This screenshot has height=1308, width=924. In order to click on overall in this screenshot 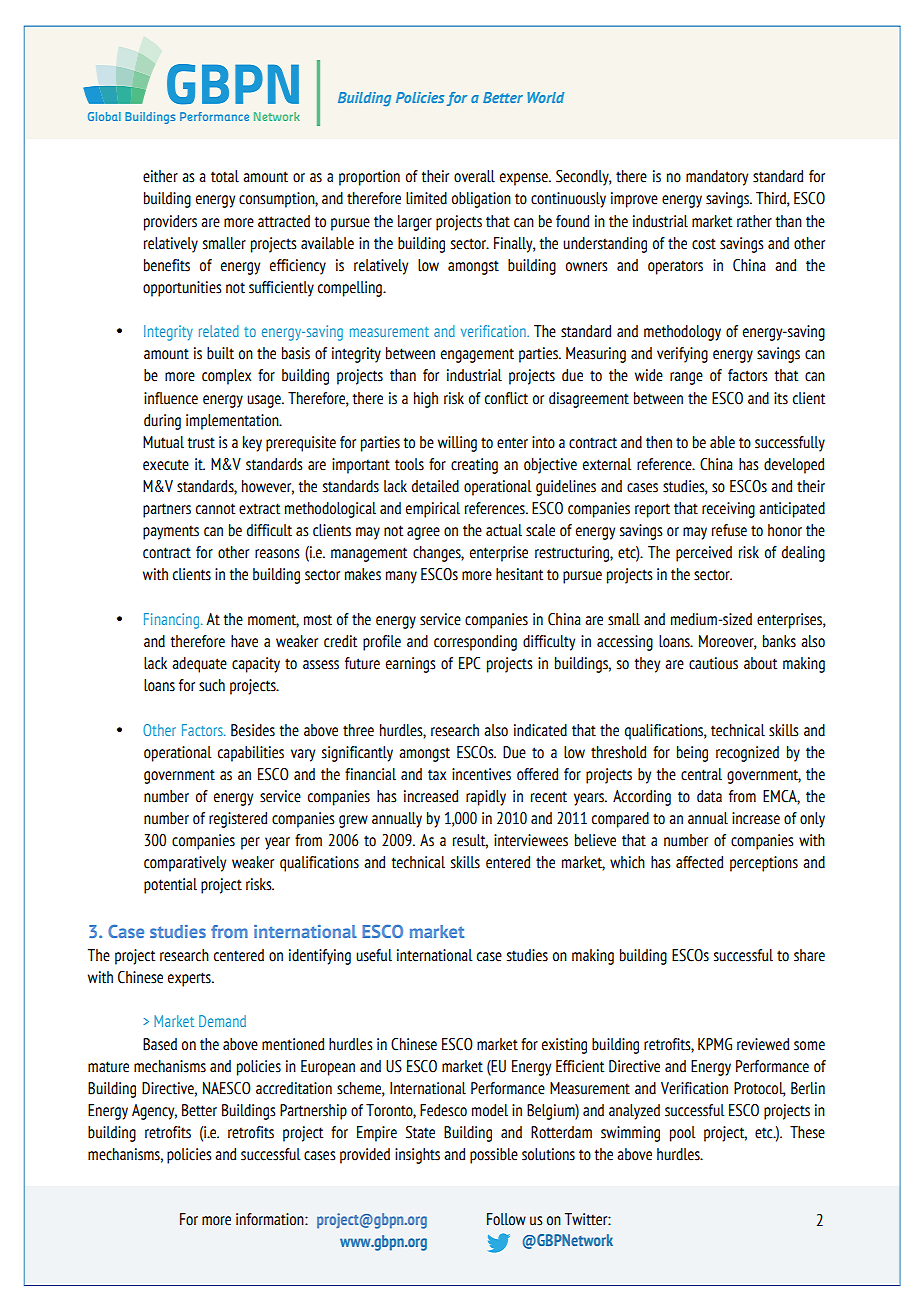, I will do `click(474, 176)`.
